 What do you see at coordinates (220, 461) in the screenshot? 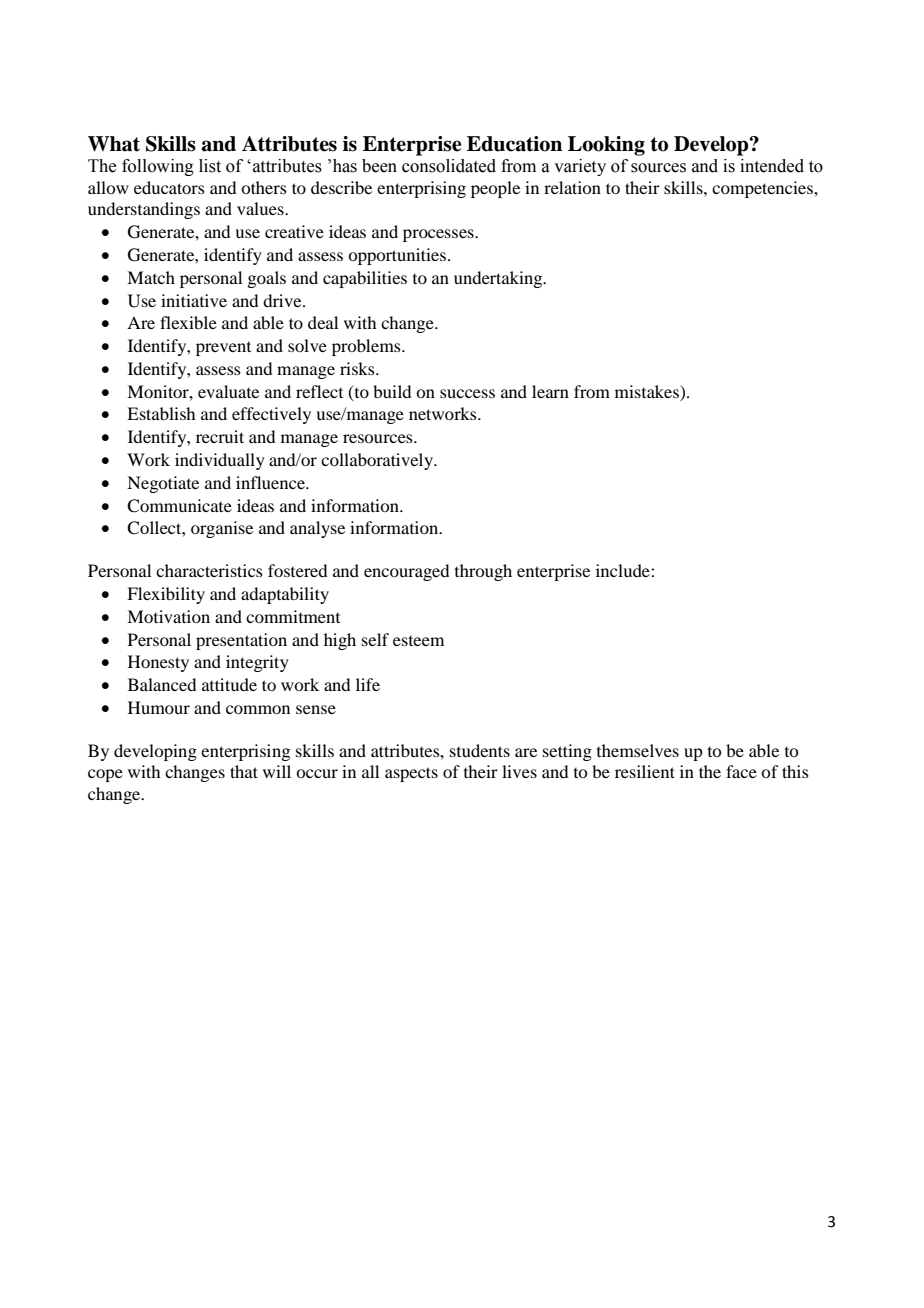
I see `individually` at bounding box center [220, 461].
